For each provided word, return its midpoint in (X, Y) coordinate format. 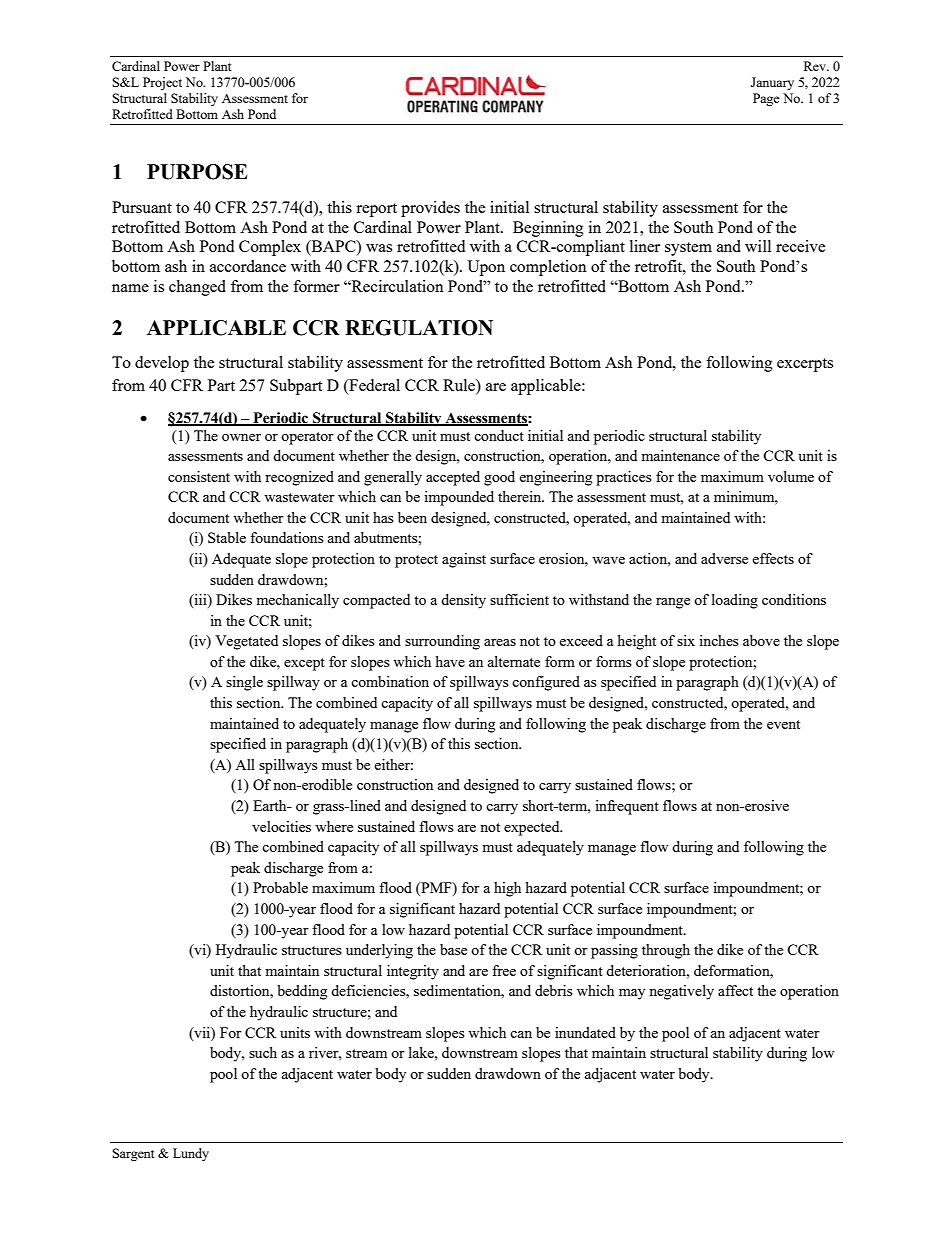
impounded (459, 498)
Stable (227, 537)
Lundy (191, 1154)
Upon (486, 268)
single (244, 683)
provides (430, 209)
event (783, 724)
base (453, 949)
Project (162, 83)
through (666, 951)
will (758, 246)
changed (197, 288)
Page (766, 99)
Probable (280, 887)
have (450, 661)
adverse (724, 558)
